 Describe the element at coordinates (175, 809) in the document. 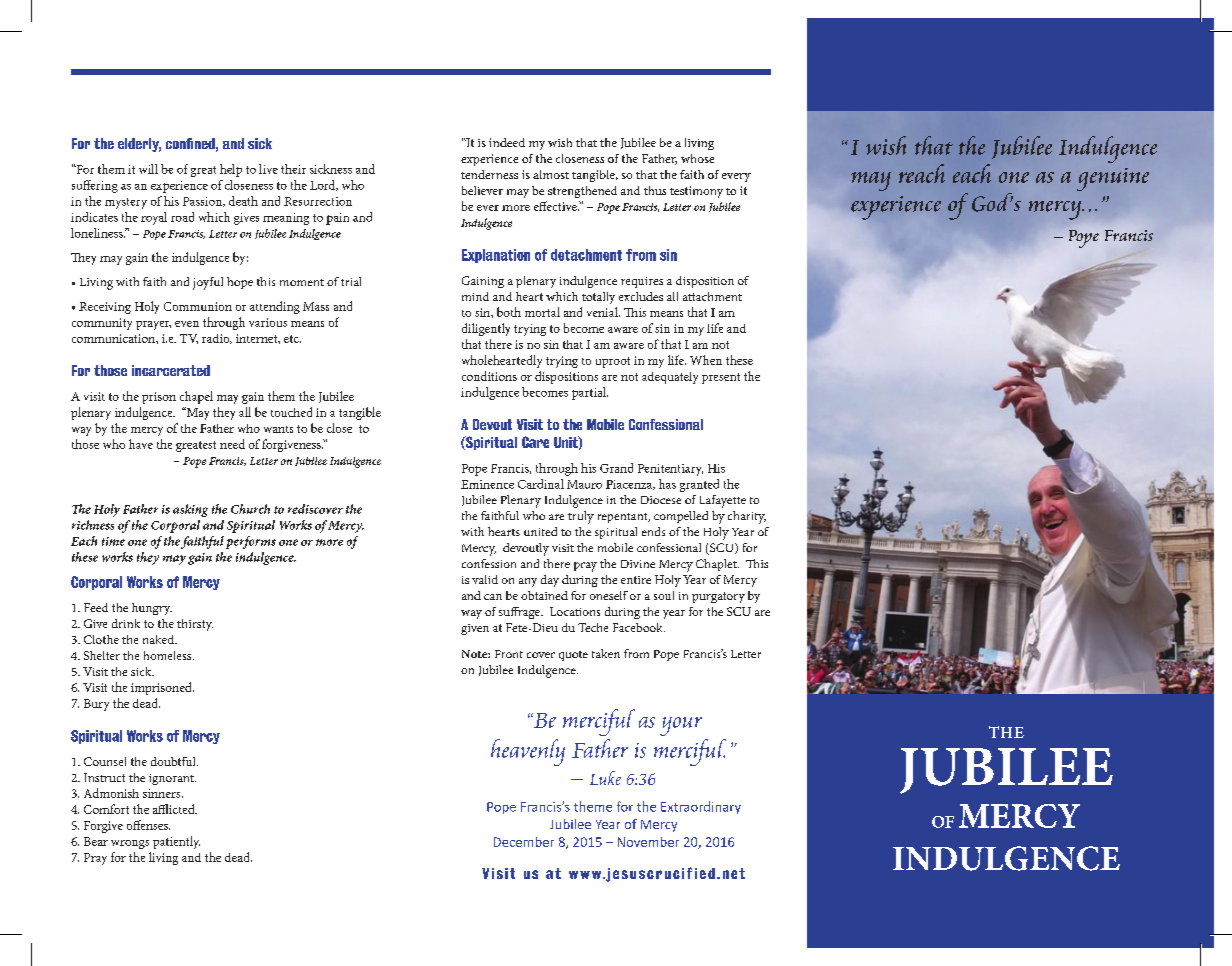

I see `afflicted` at that location.
